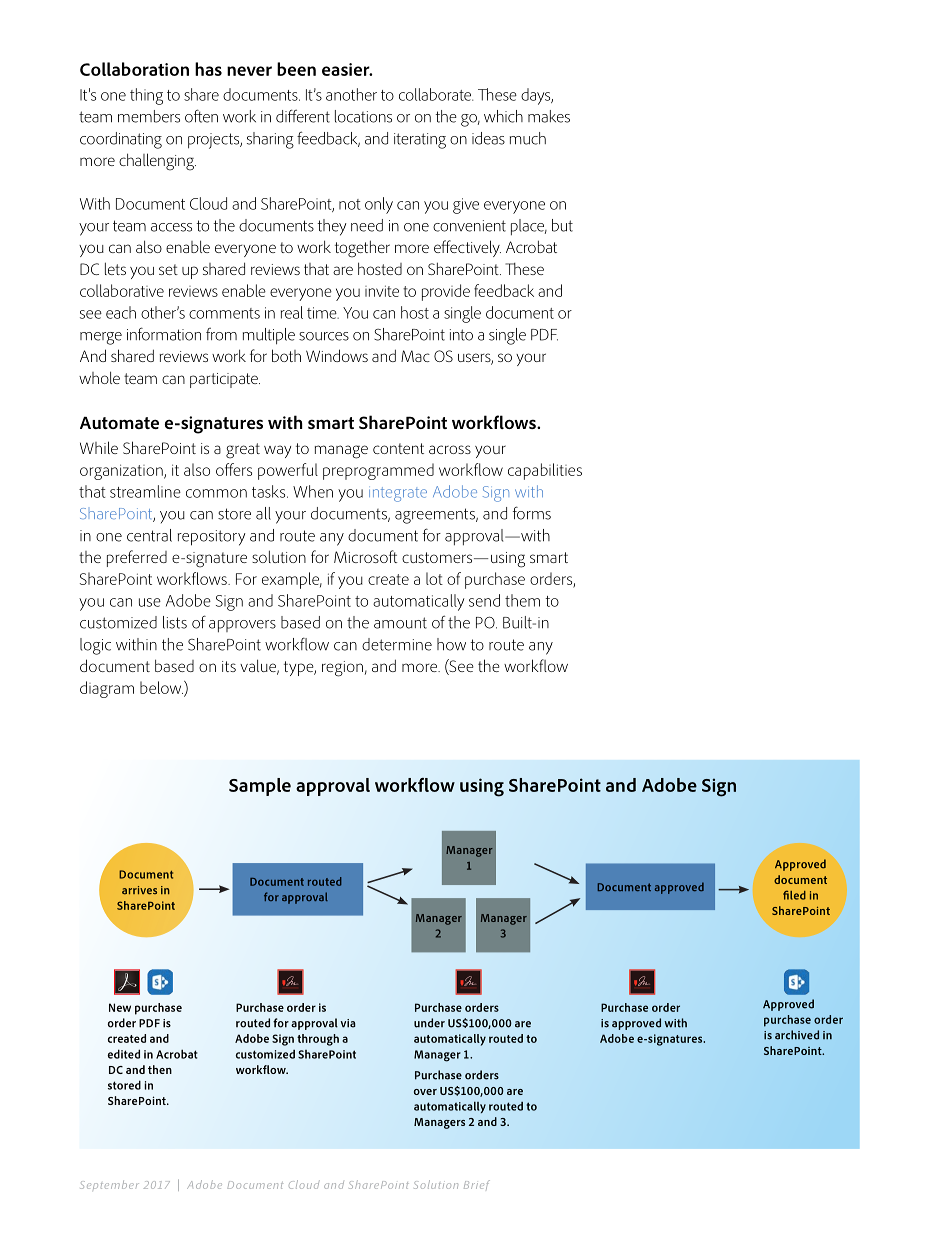 The width and height of the screenshot is (952, 1233). What do you see at coordinates (234, 469) in the screenshot?
I see `offers` at bounding box center [234, 469].
